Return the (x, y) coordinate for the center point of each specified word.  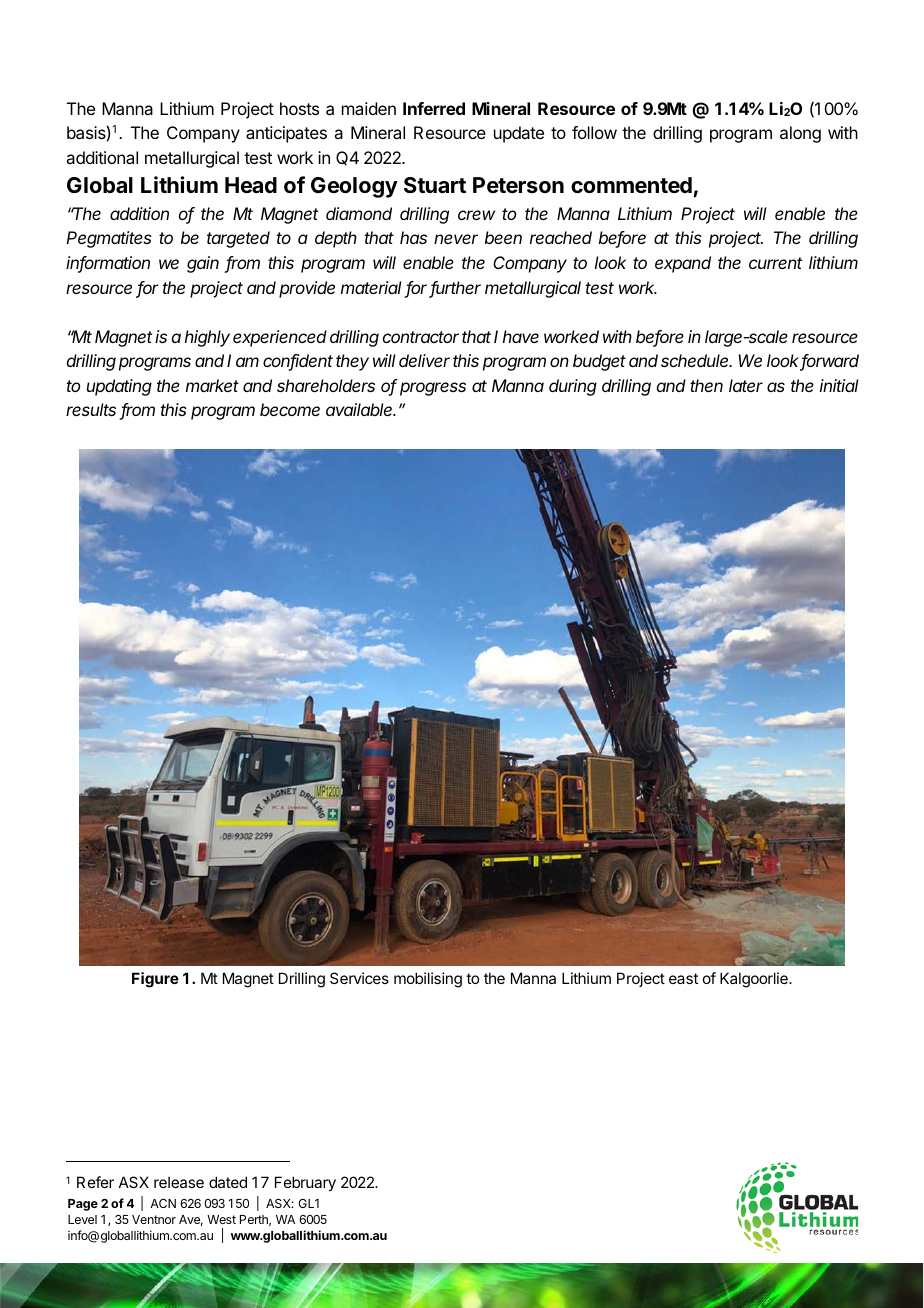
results (93, 411)
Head (251, 185)
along (800, 134)
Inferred (434, 108)
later (746, 385)
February (305, 1183)
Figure (155, 980)
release (179, 1182)
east (683, 978)
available (360, 409)
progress (433, 389)
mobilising (428, 980)
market (212, 385)
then (706, 385)
